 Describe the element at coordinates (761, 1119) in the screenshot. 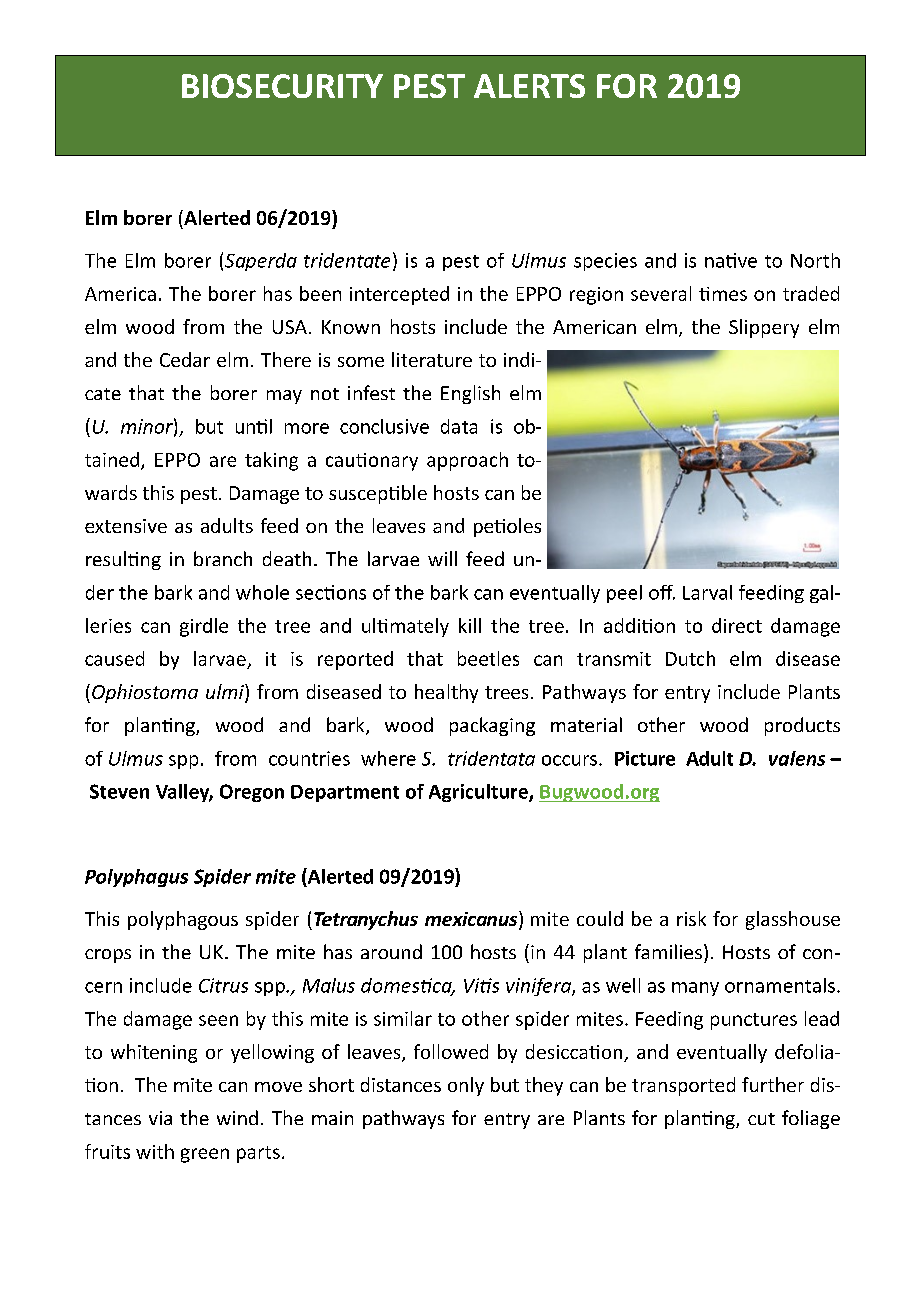

I see `cut` at that location.
